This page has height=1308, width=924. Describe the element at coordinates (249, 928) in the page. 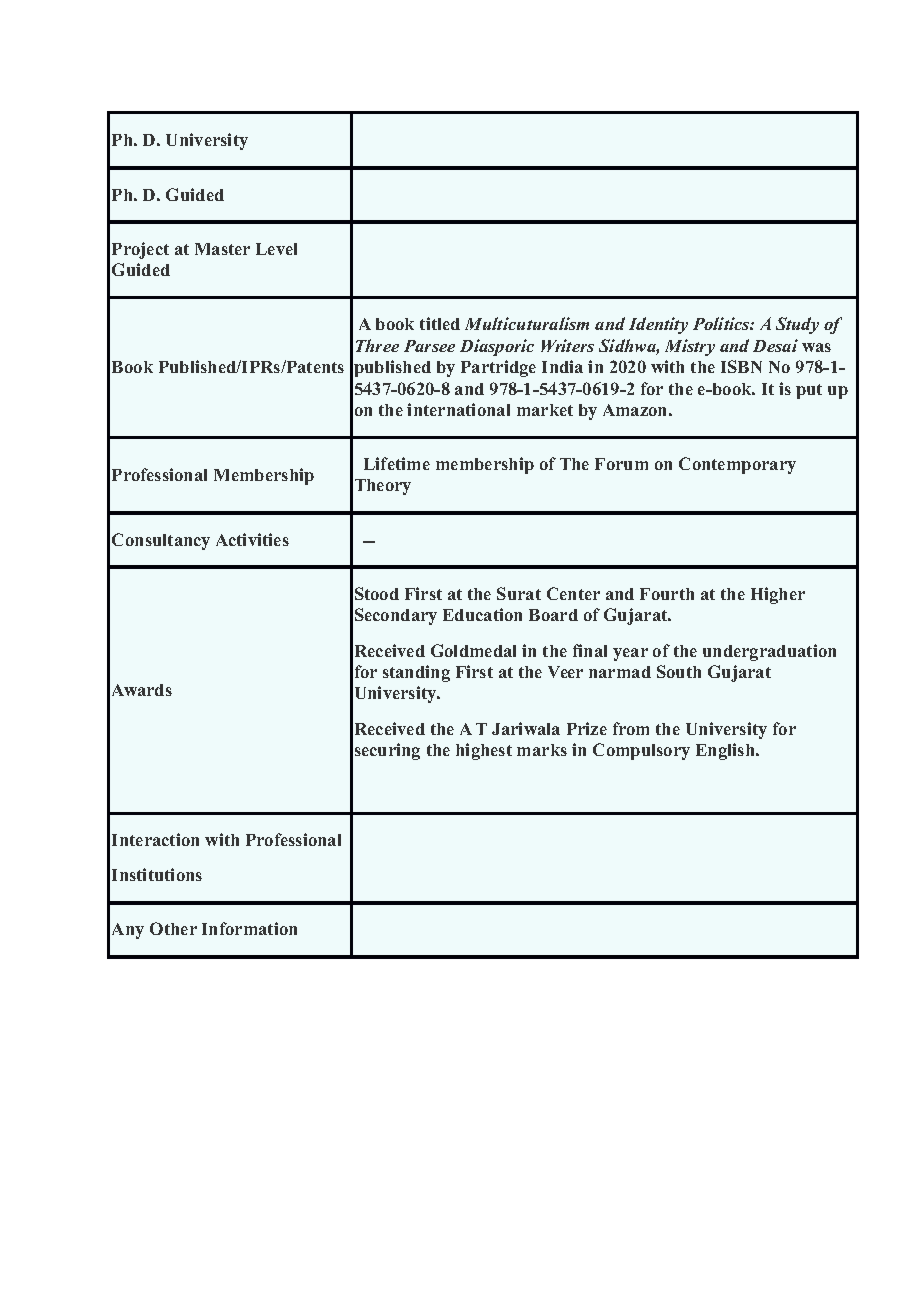

I see `Information` at that location.
